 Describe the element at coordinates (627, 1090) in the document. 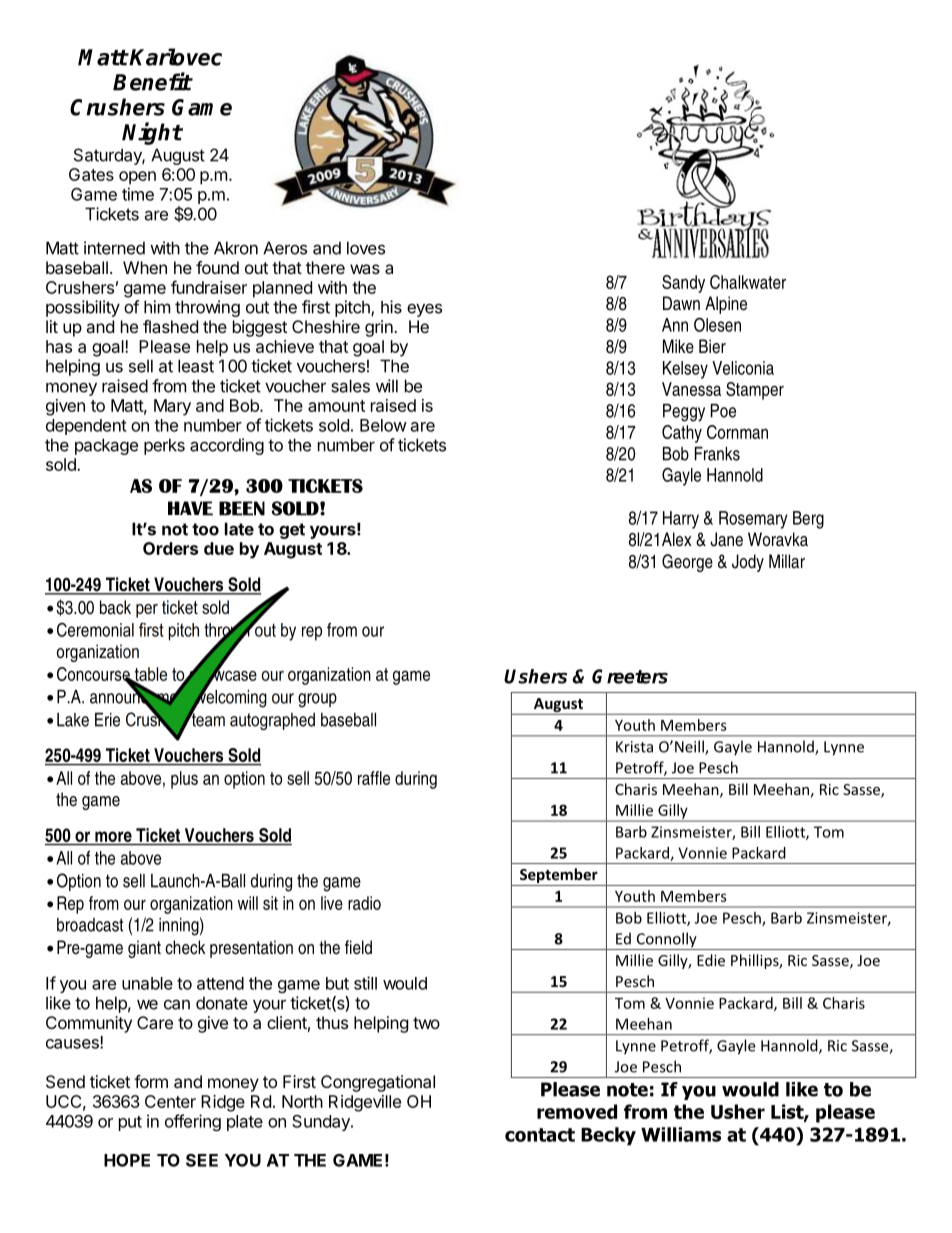

I see `note` at that location.
